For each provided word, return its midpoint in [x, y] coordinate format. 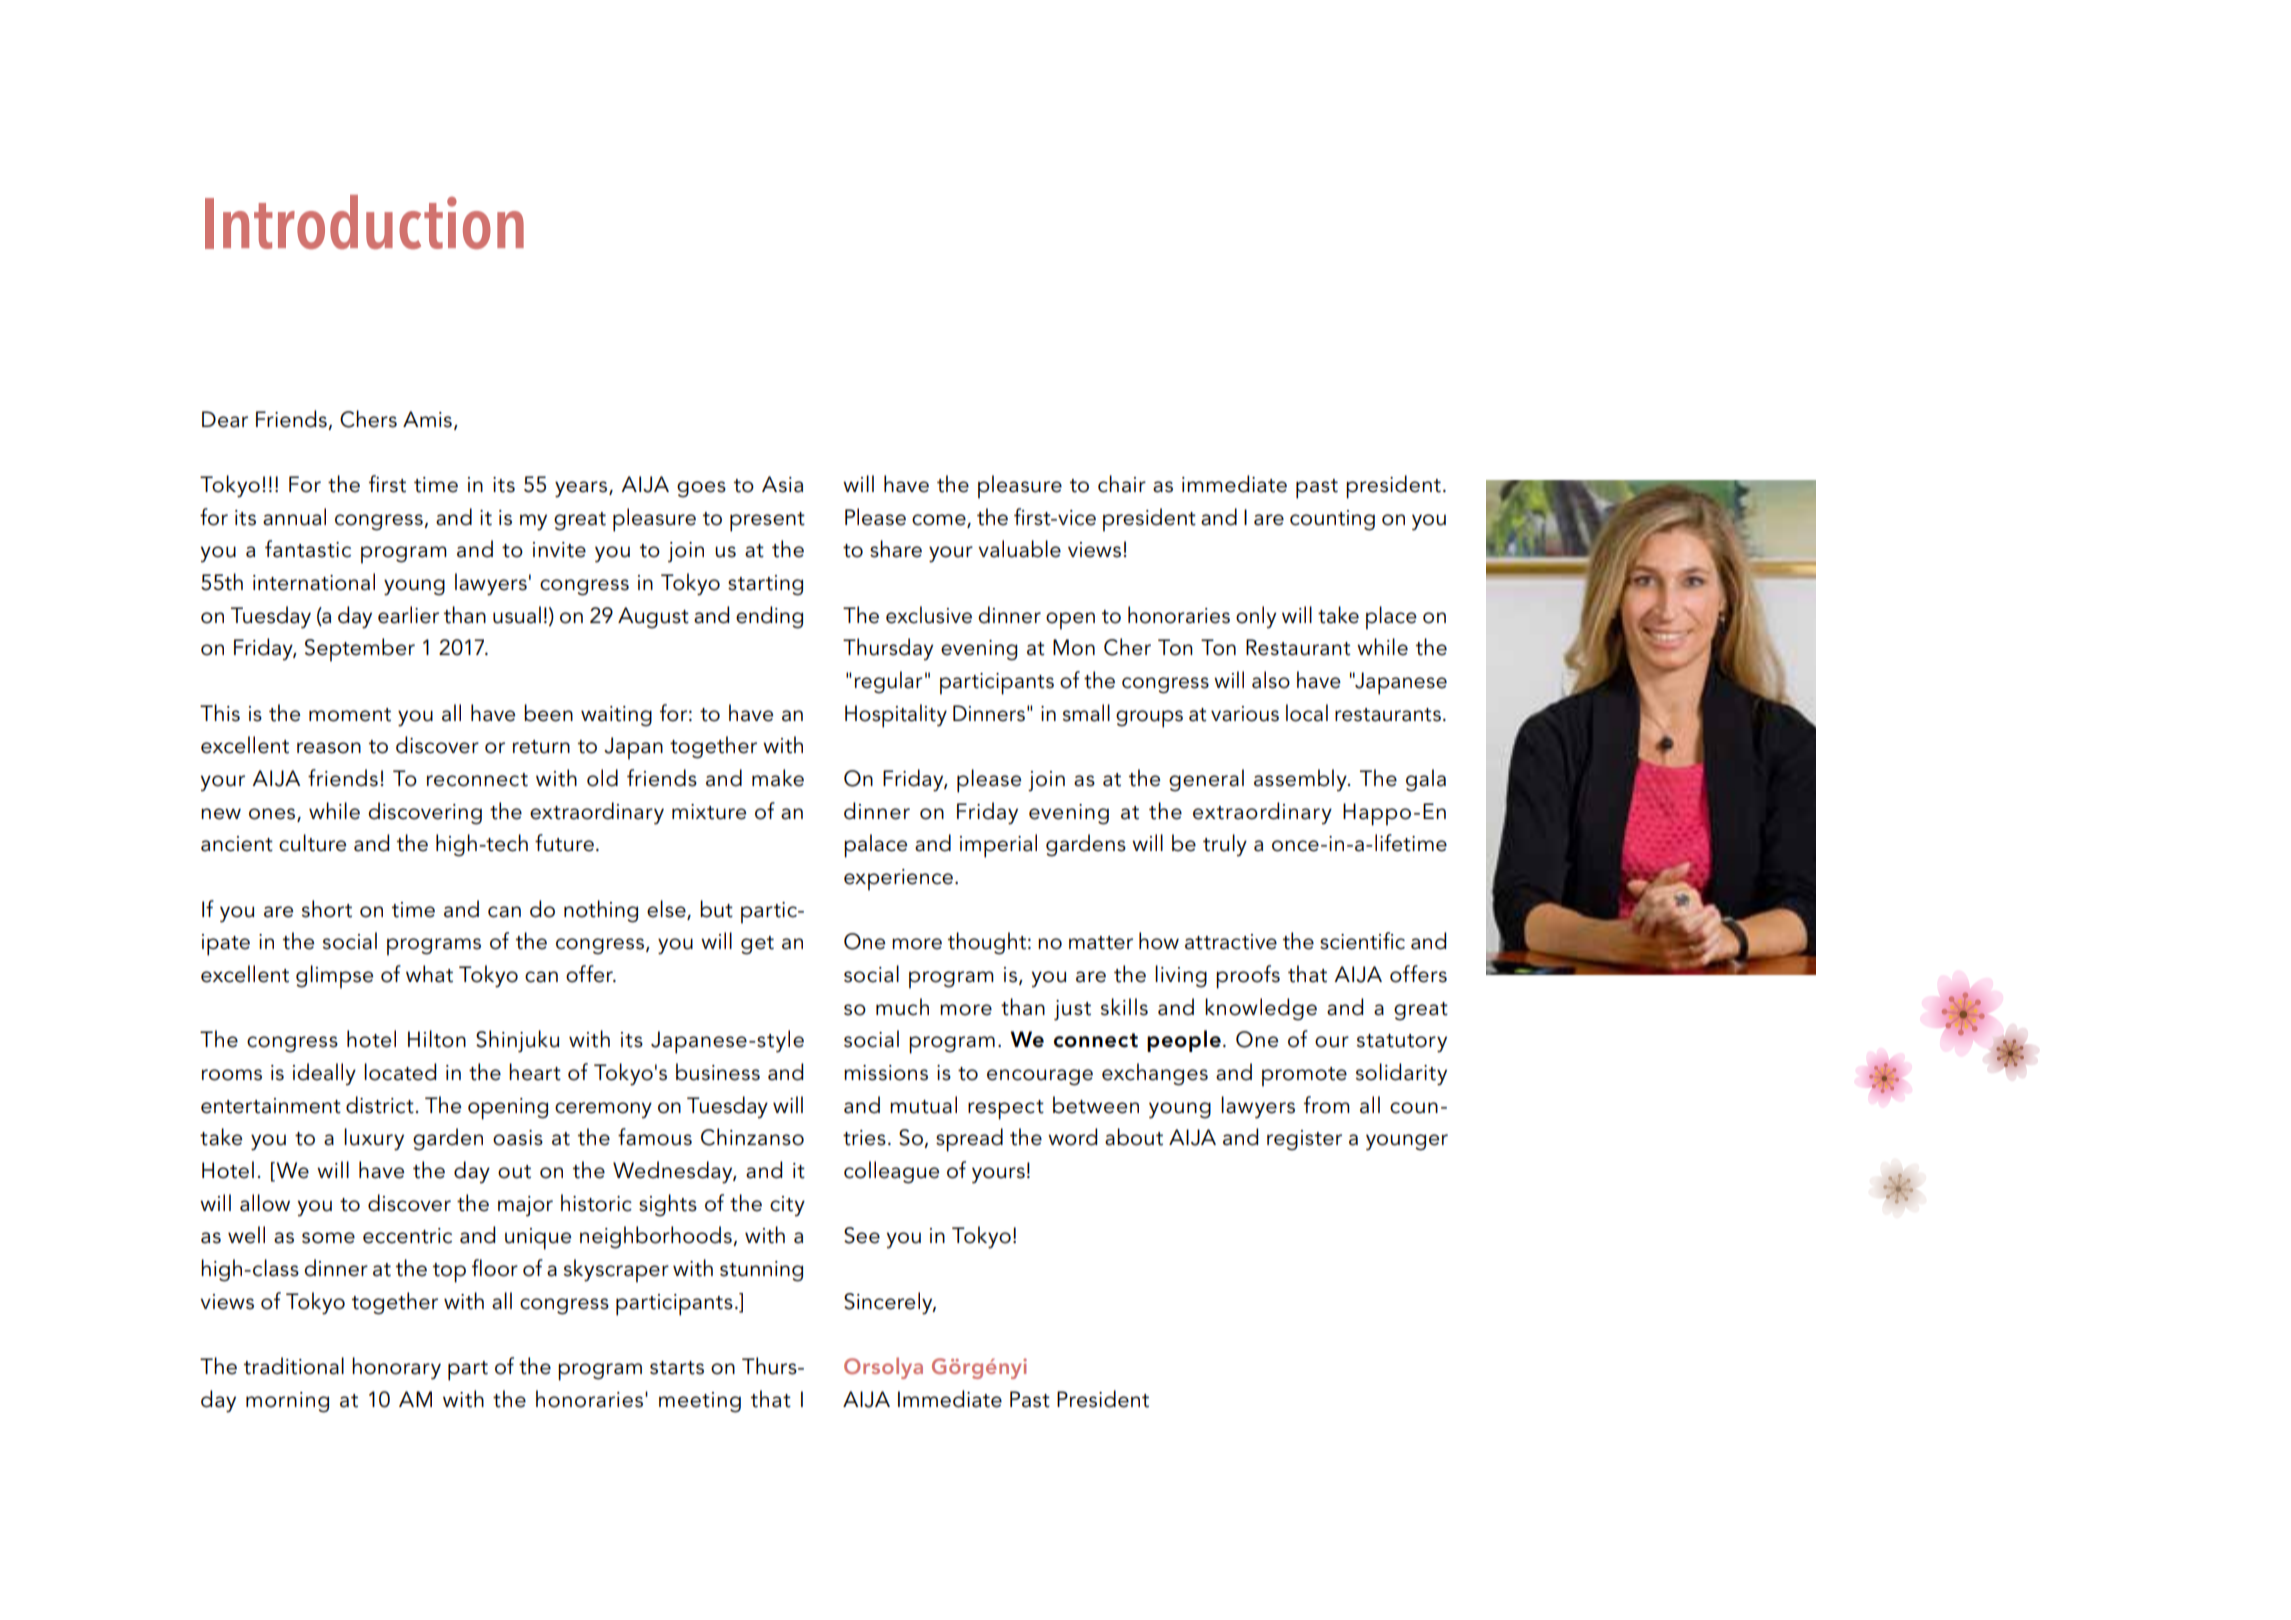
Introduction [364, 222]
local [1307, 713]
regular [889, 682]
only [1256, 617]
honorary [396, 1368]
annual [294, 517]
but [716, 909]
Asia [782, 484]
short [327, 909]
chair [1122, 484]
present [767, 522]
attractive [1231, 942]
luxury [374, 1139]
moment [350, 715]
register [1304, 1140]
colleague [891, 1172]
